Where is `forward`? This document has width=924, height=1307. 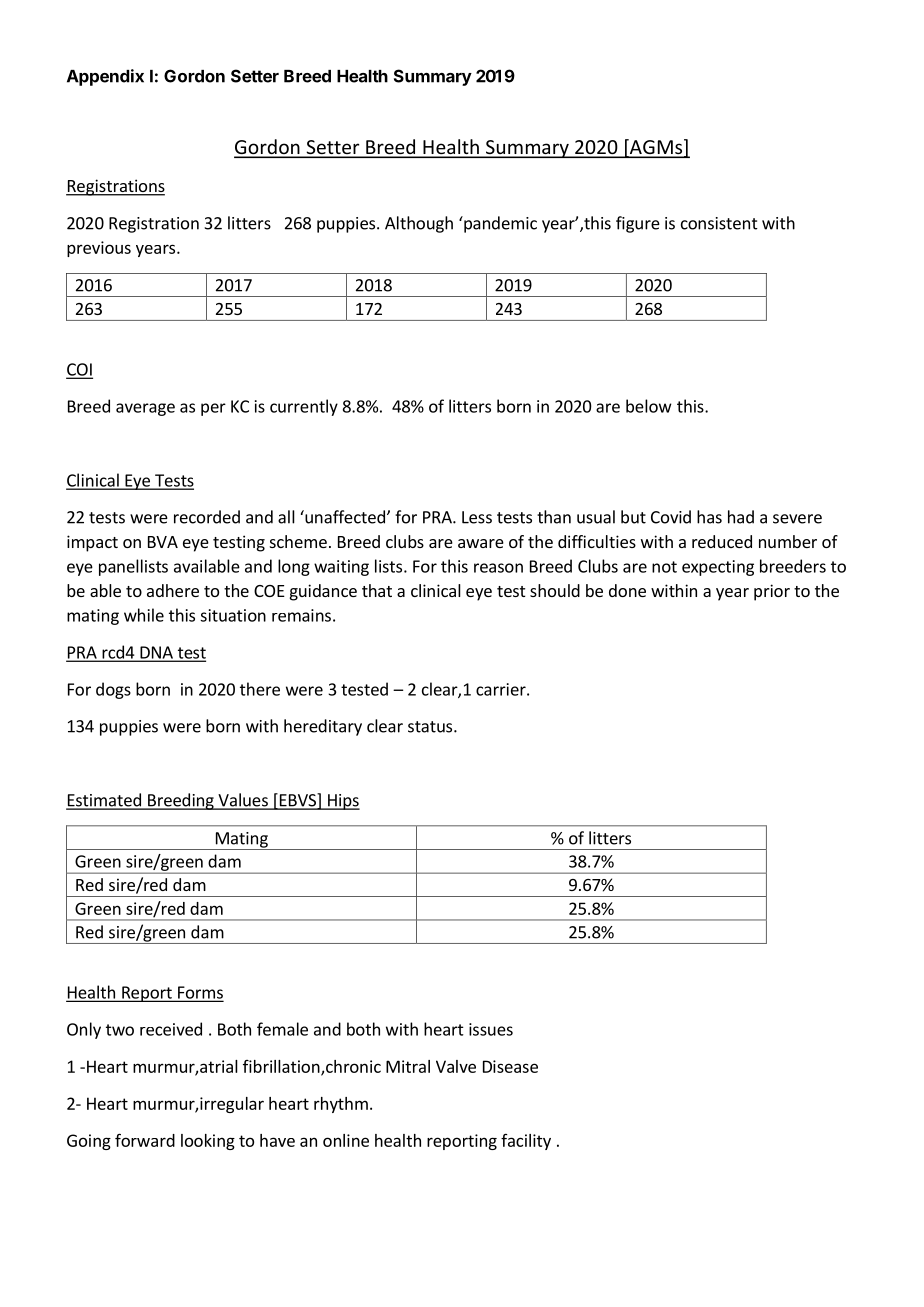
forward is located at coordinates (145, 1140).
